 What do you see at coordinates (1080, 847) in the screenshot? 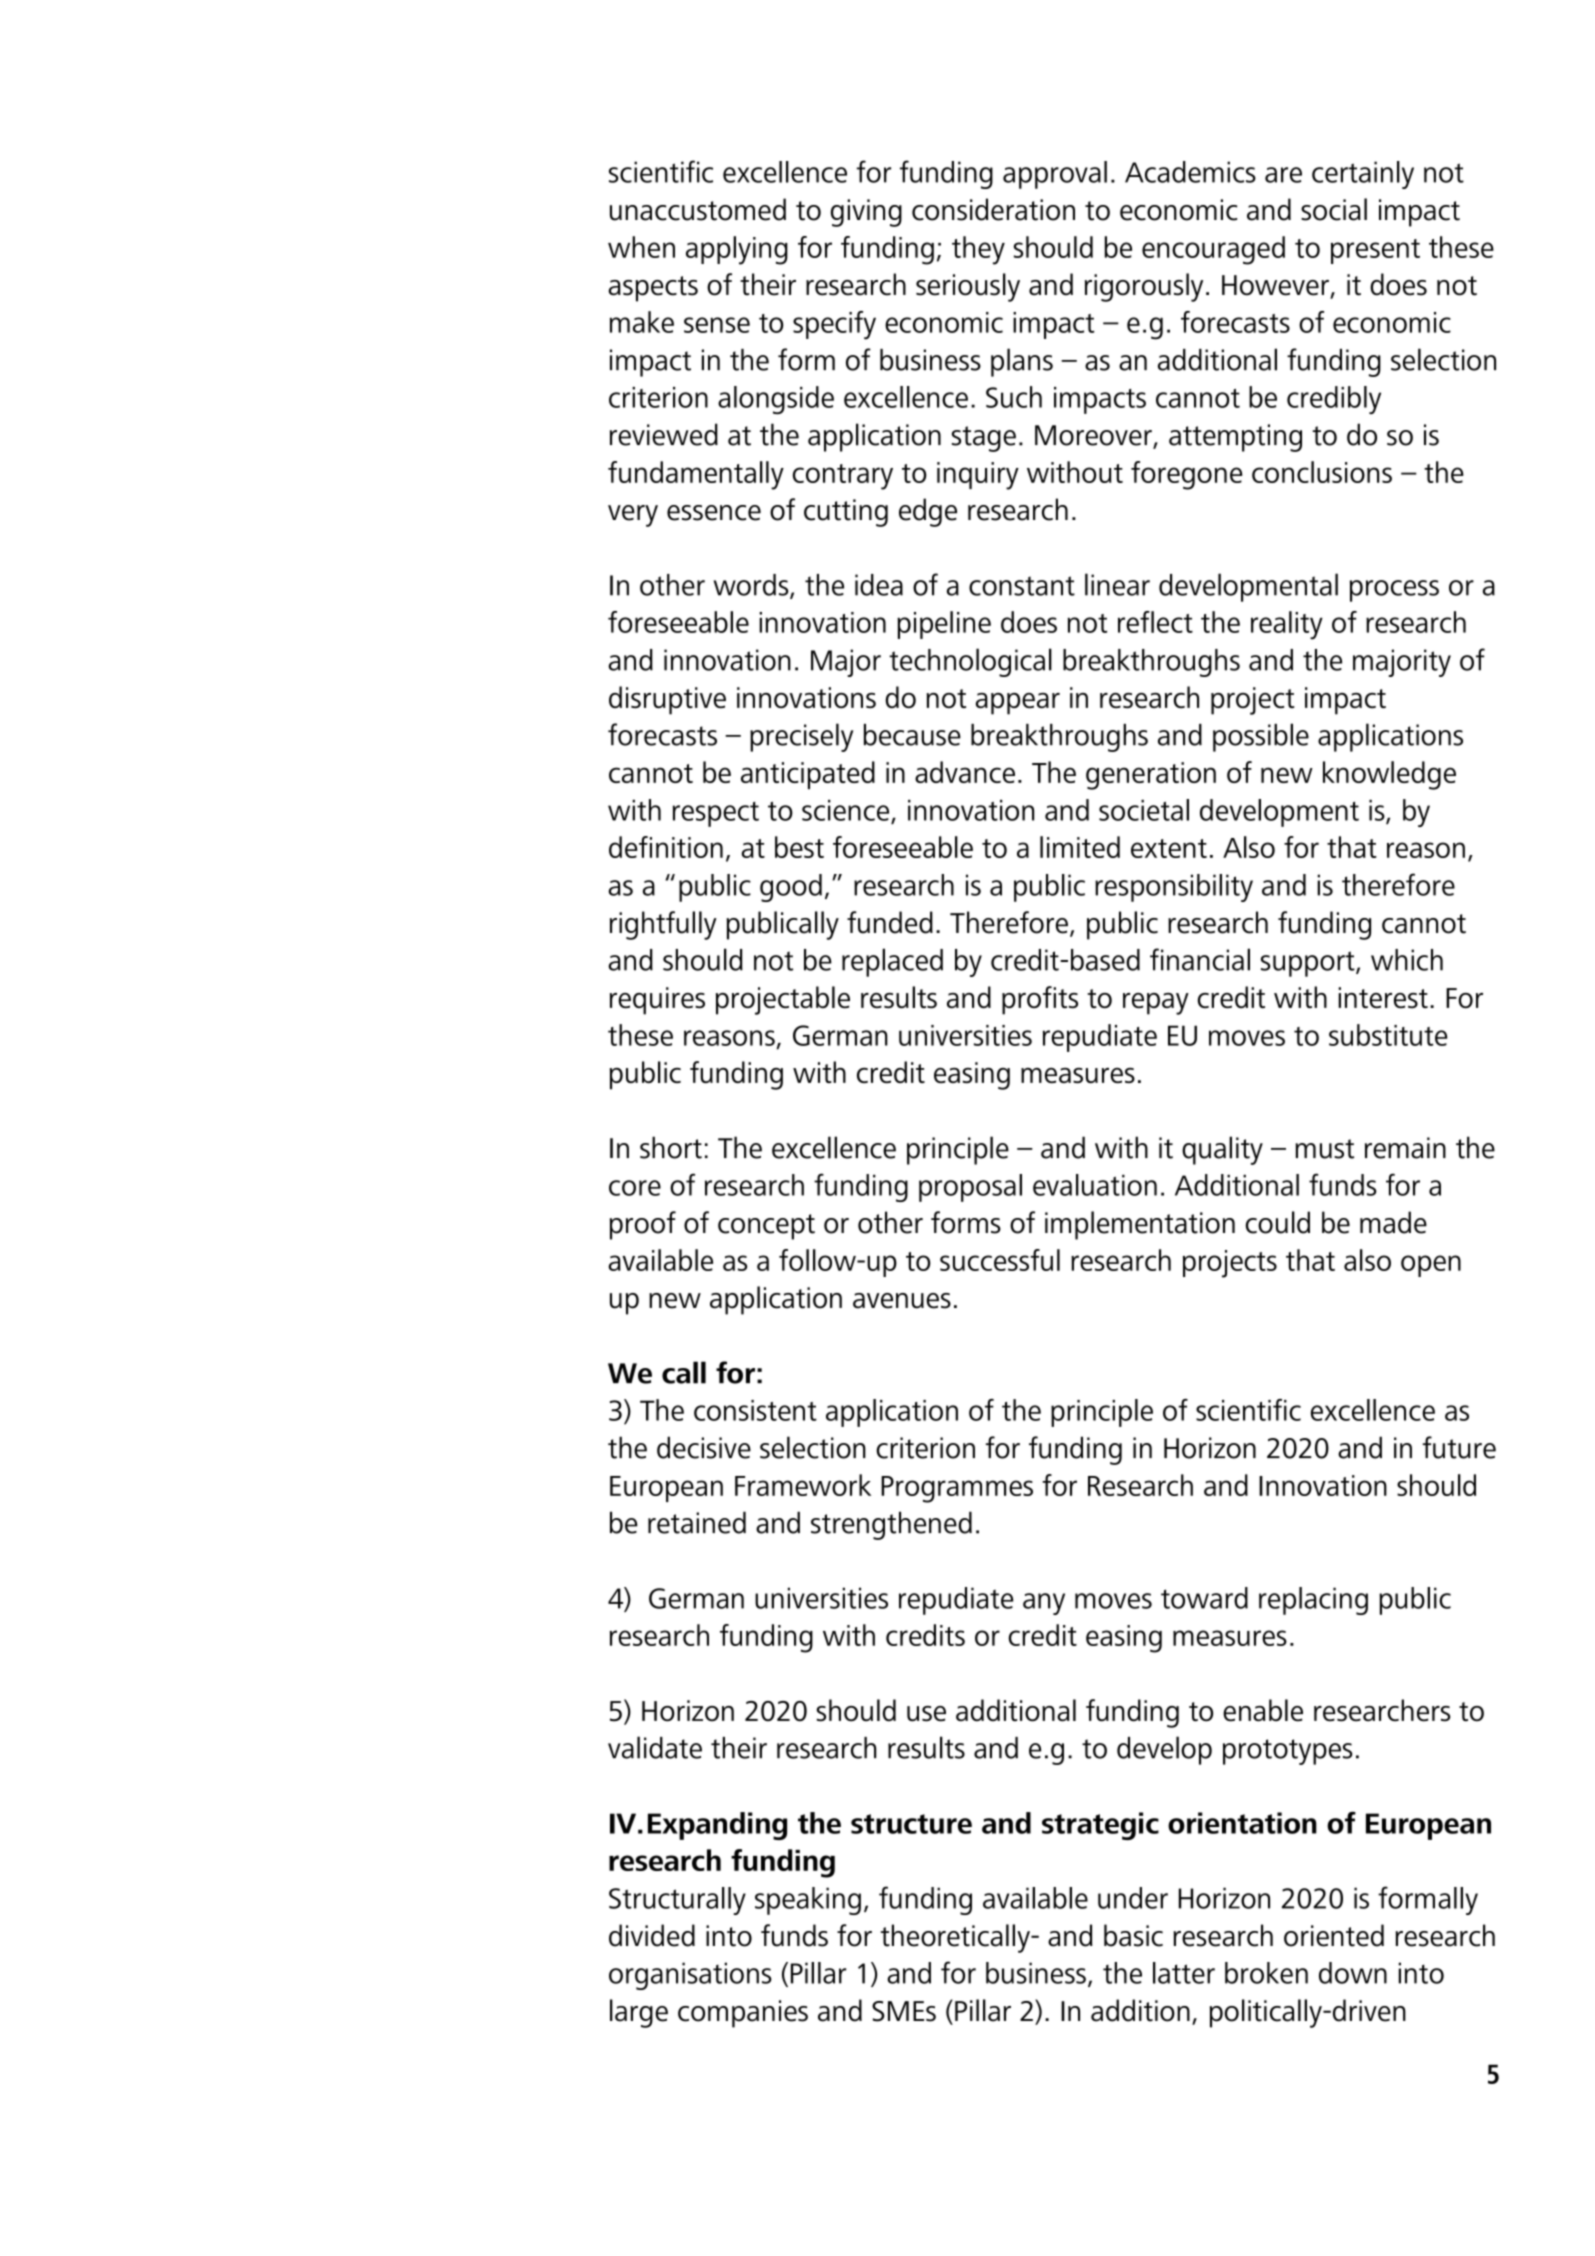
I see `limited` at bounding box center [1080, 847].
